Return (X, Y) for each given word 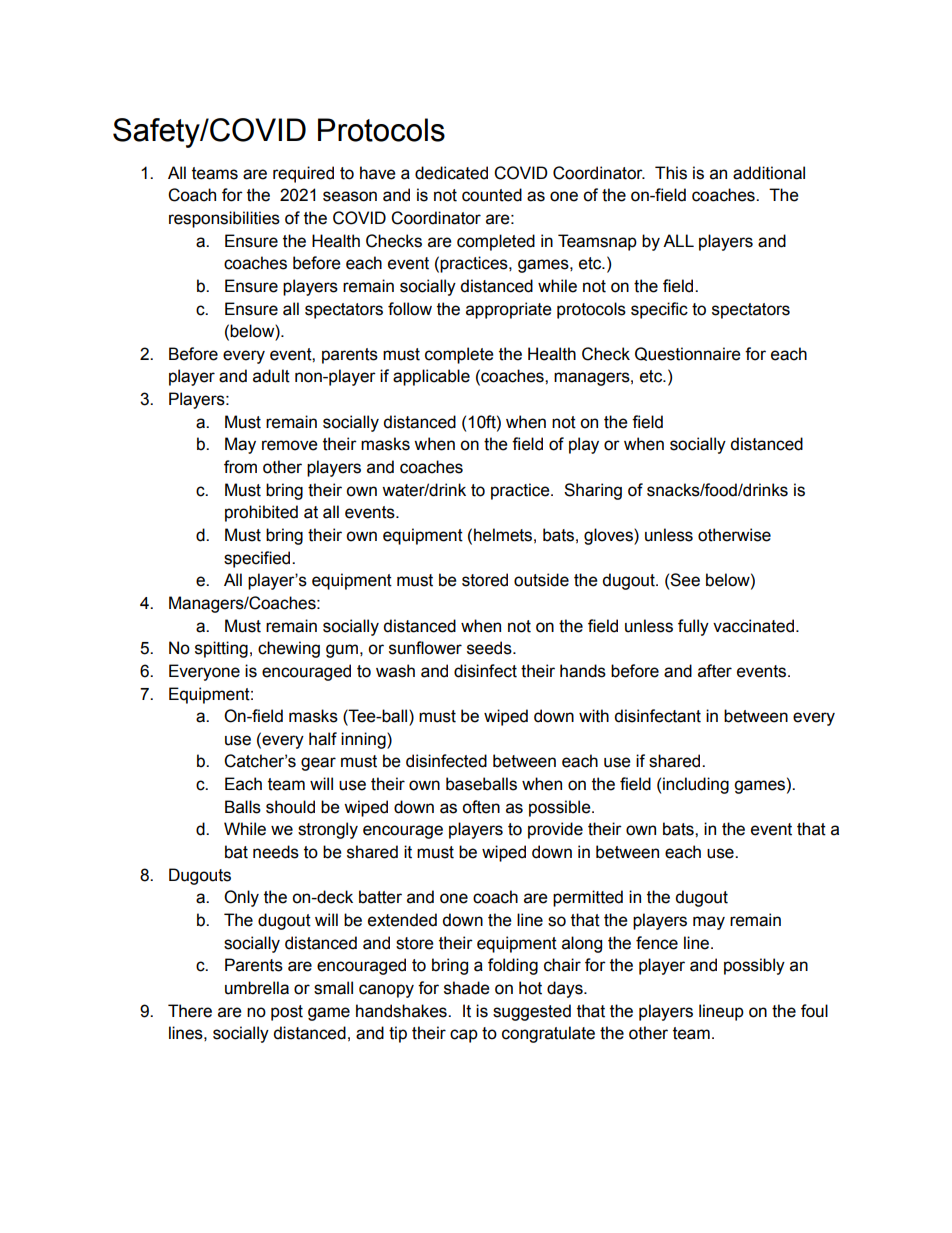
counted (492, 195)
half (323, 739)
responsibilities (224, 219)
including (696, 785)
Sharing (593, 491)
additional (769, 173)
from (240, 467)
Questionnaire (688, 354)
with (594, 716)
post (287, 1013)
